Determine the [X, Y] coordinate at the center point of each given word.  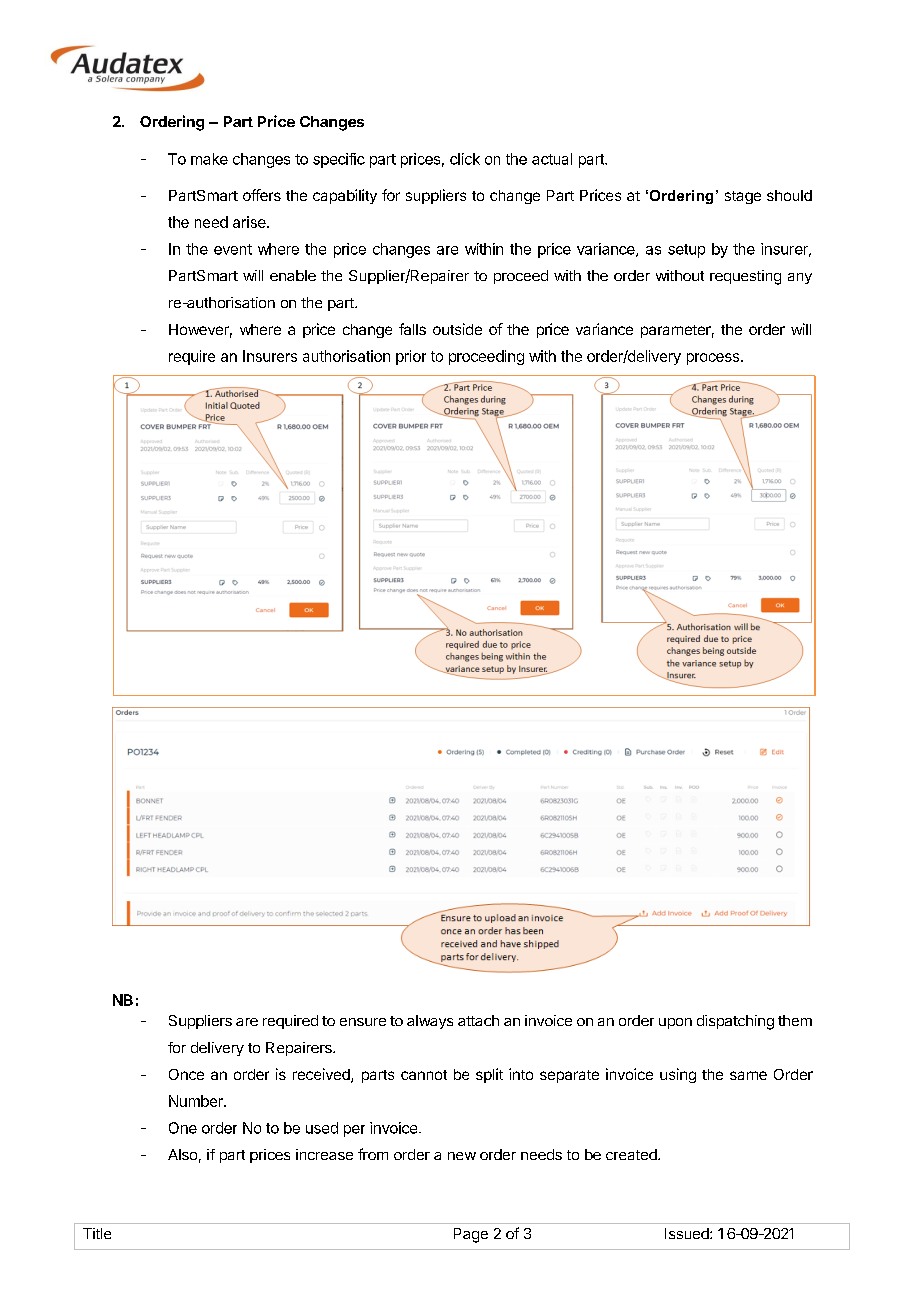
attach [478, 1020]
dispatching [735, 1022]
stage [743, 197]
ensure [363, 1022]
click [465, 159]
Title [97, 1233]
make [209, 159]
